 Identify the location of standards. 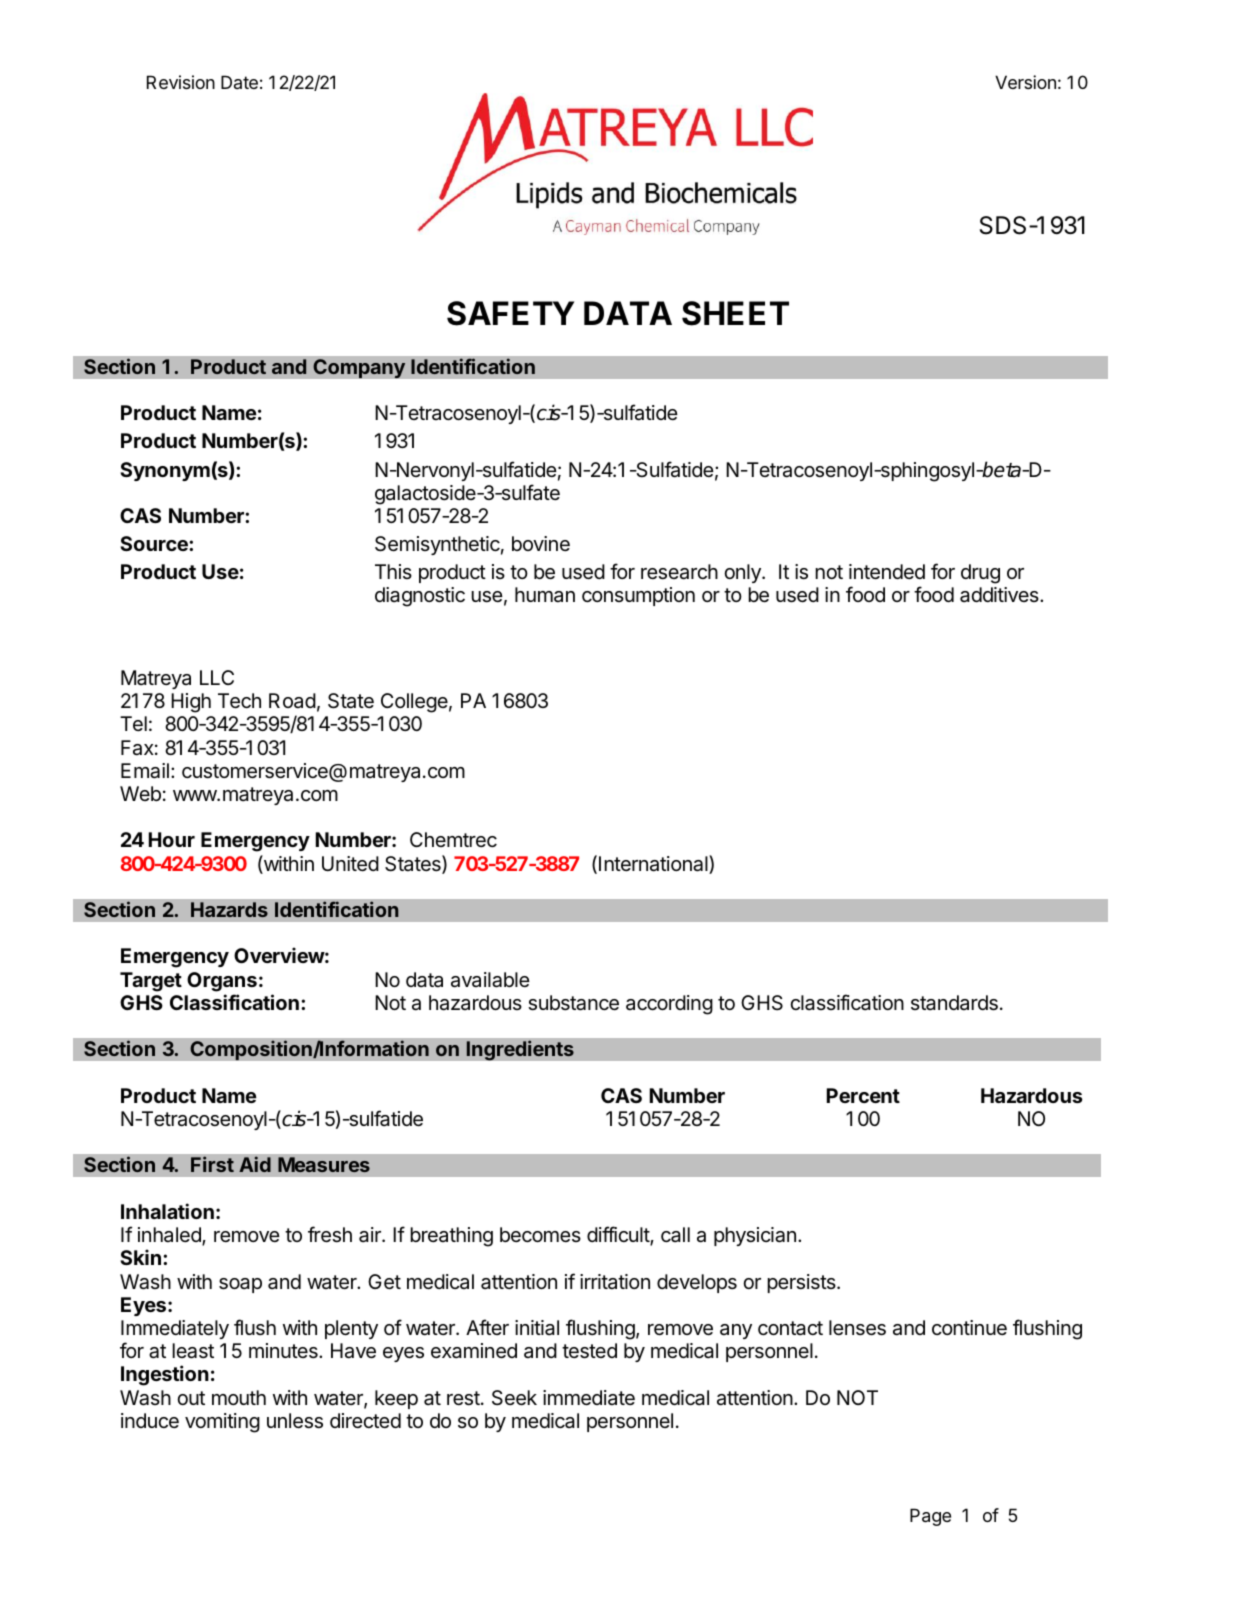
(954, 1003).
